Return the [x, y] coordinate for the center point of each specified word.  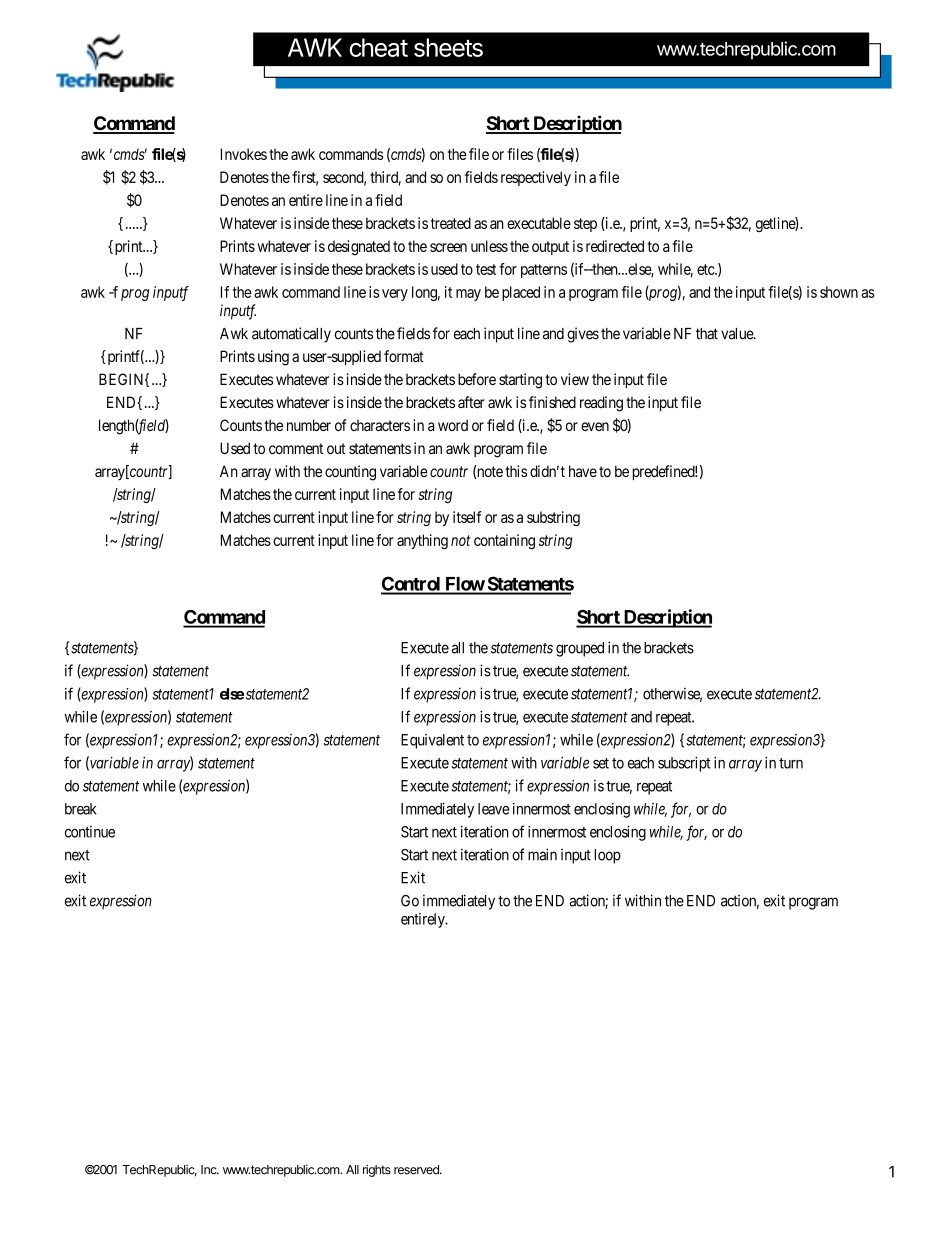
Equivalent [432, 741]
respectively [536, 178]
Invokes [244, 154]
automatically [291, 335]
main [542, 854]
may [468, 295]
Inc [210, 1170]
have [583, 471]
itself [467, 517]
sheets [448, 47]
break [81, 809]
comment [296, 448]
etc [706, 269]
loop [608, 856]
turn [791, 763]
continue [90, 832]
